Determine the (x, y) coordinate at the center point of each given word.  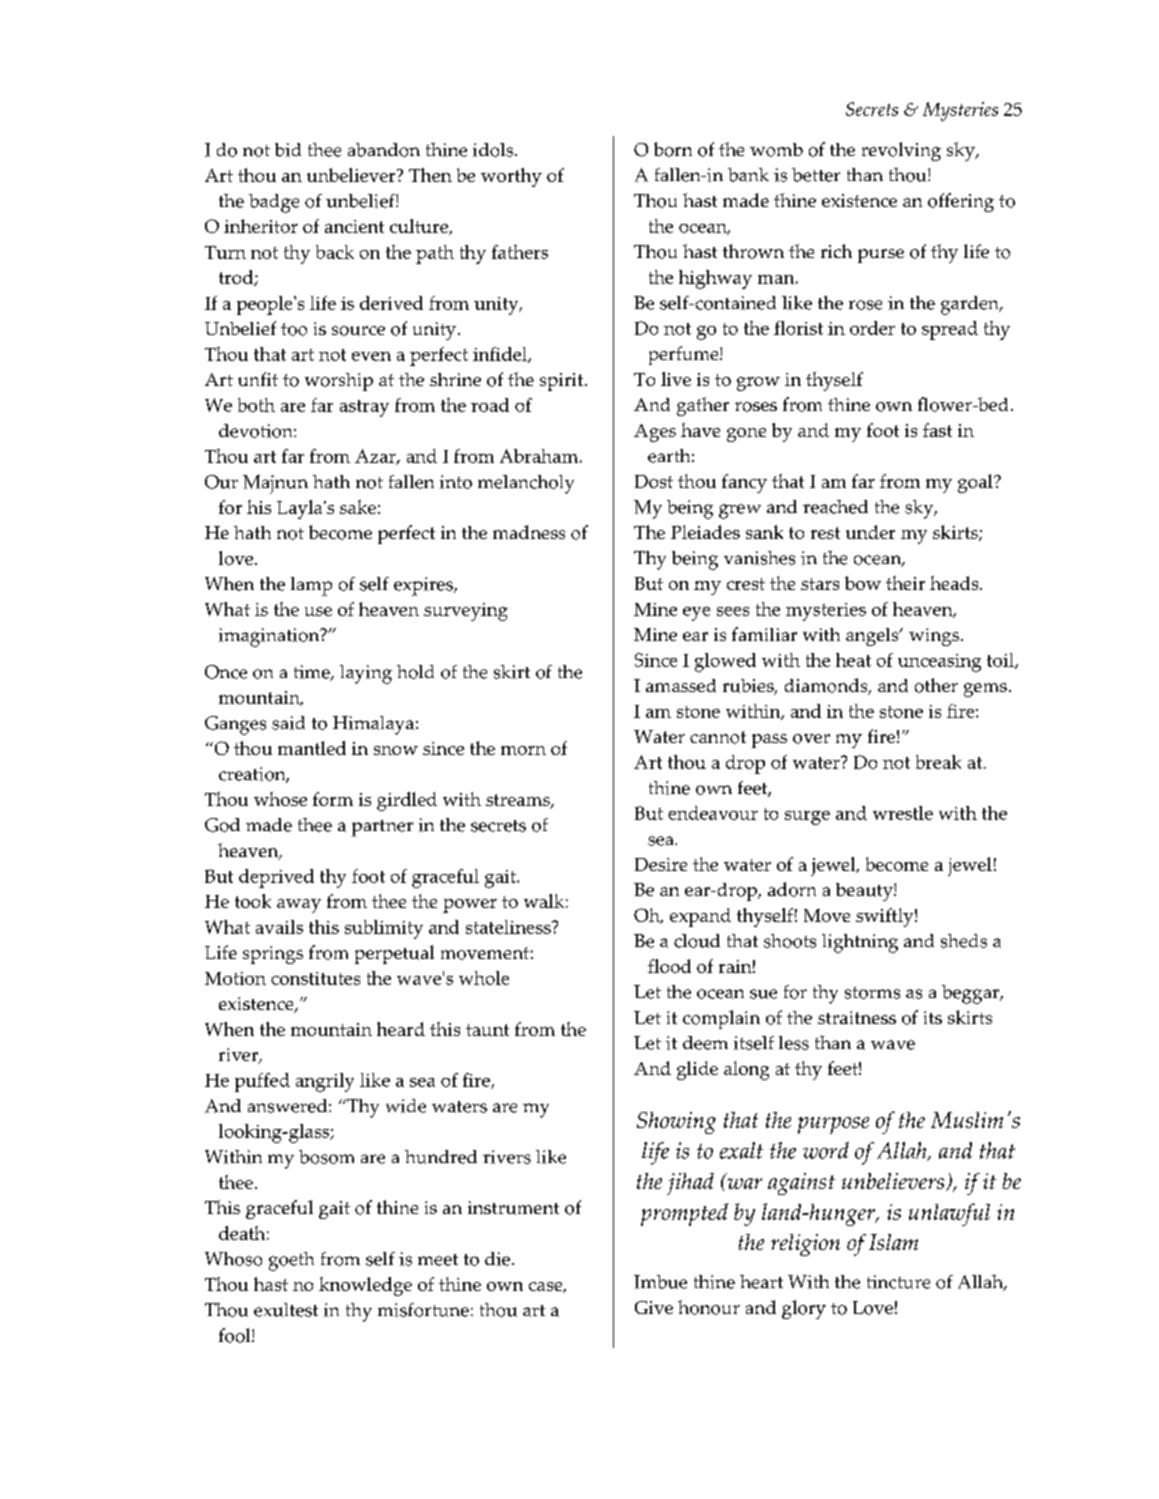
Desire (661, 864)
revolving (901, 151)
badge (274, 203)
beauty (865, 892)
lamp (311, 586)
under (870, 532)
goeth (291, 1261)
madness (529, 532)
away (299, 906)
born (673, 149)
